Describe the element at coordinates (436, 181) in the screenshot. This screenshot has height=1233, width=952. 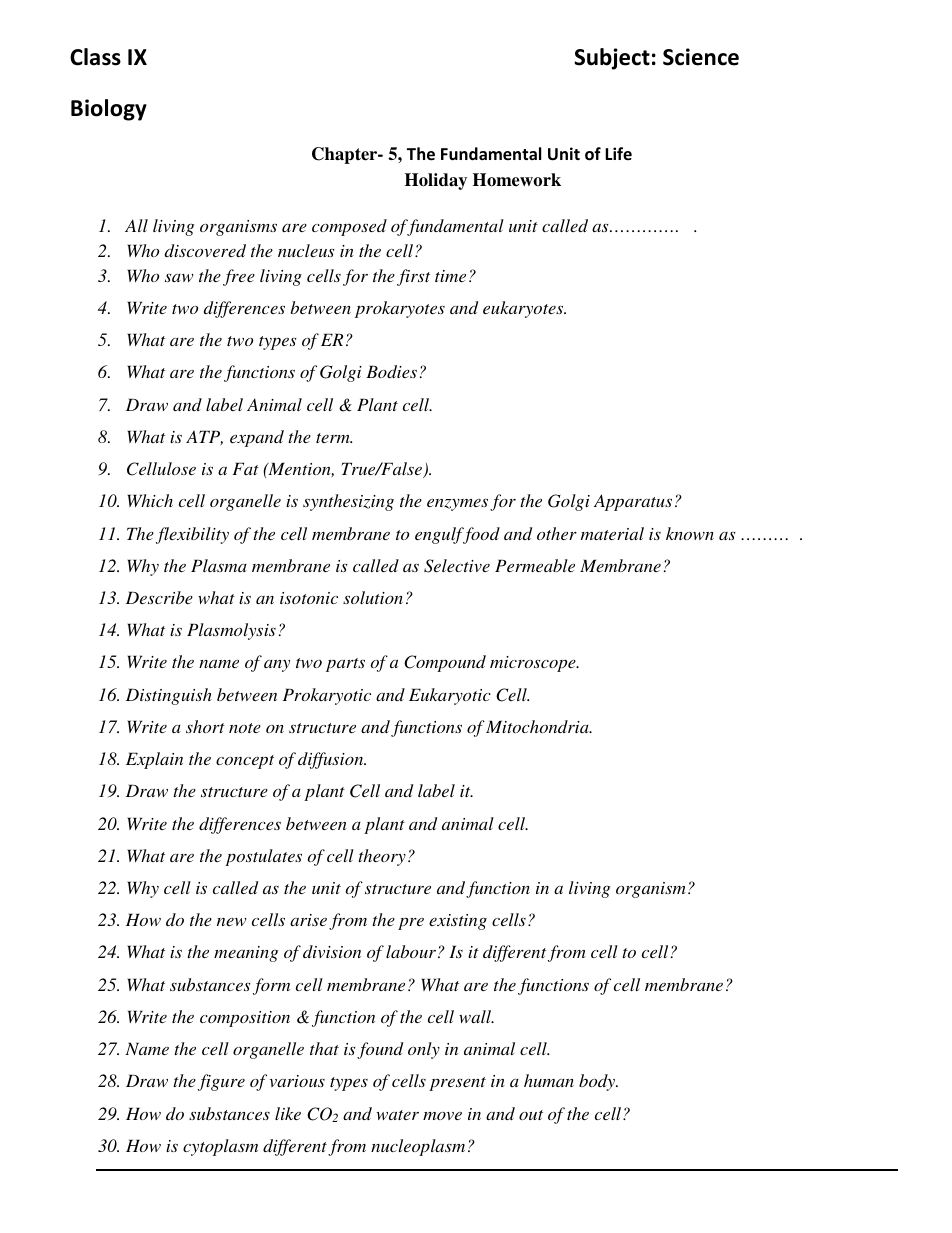
I see `Holiday` at that location.
